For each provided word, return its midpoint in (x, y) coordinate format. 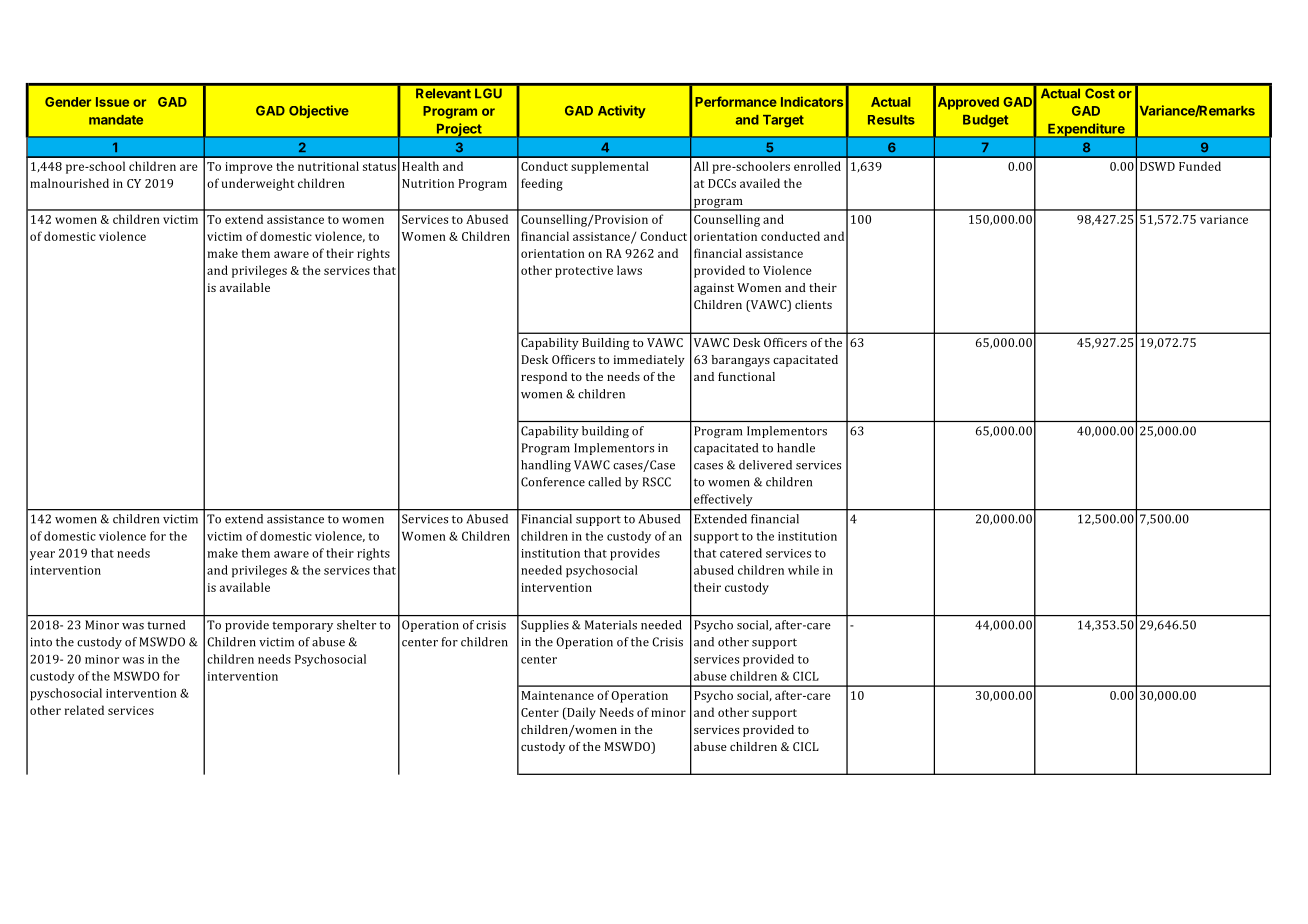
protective (584, 272)
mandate (116, 120)
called (604, 482)
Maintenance (557, 695)
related (84, 710)
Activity (622, 111)
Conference (553, 482)
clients (813, 304)
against (714, 289)
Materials (611, 625)
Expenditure (1086, 130)
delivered (765, 465)
